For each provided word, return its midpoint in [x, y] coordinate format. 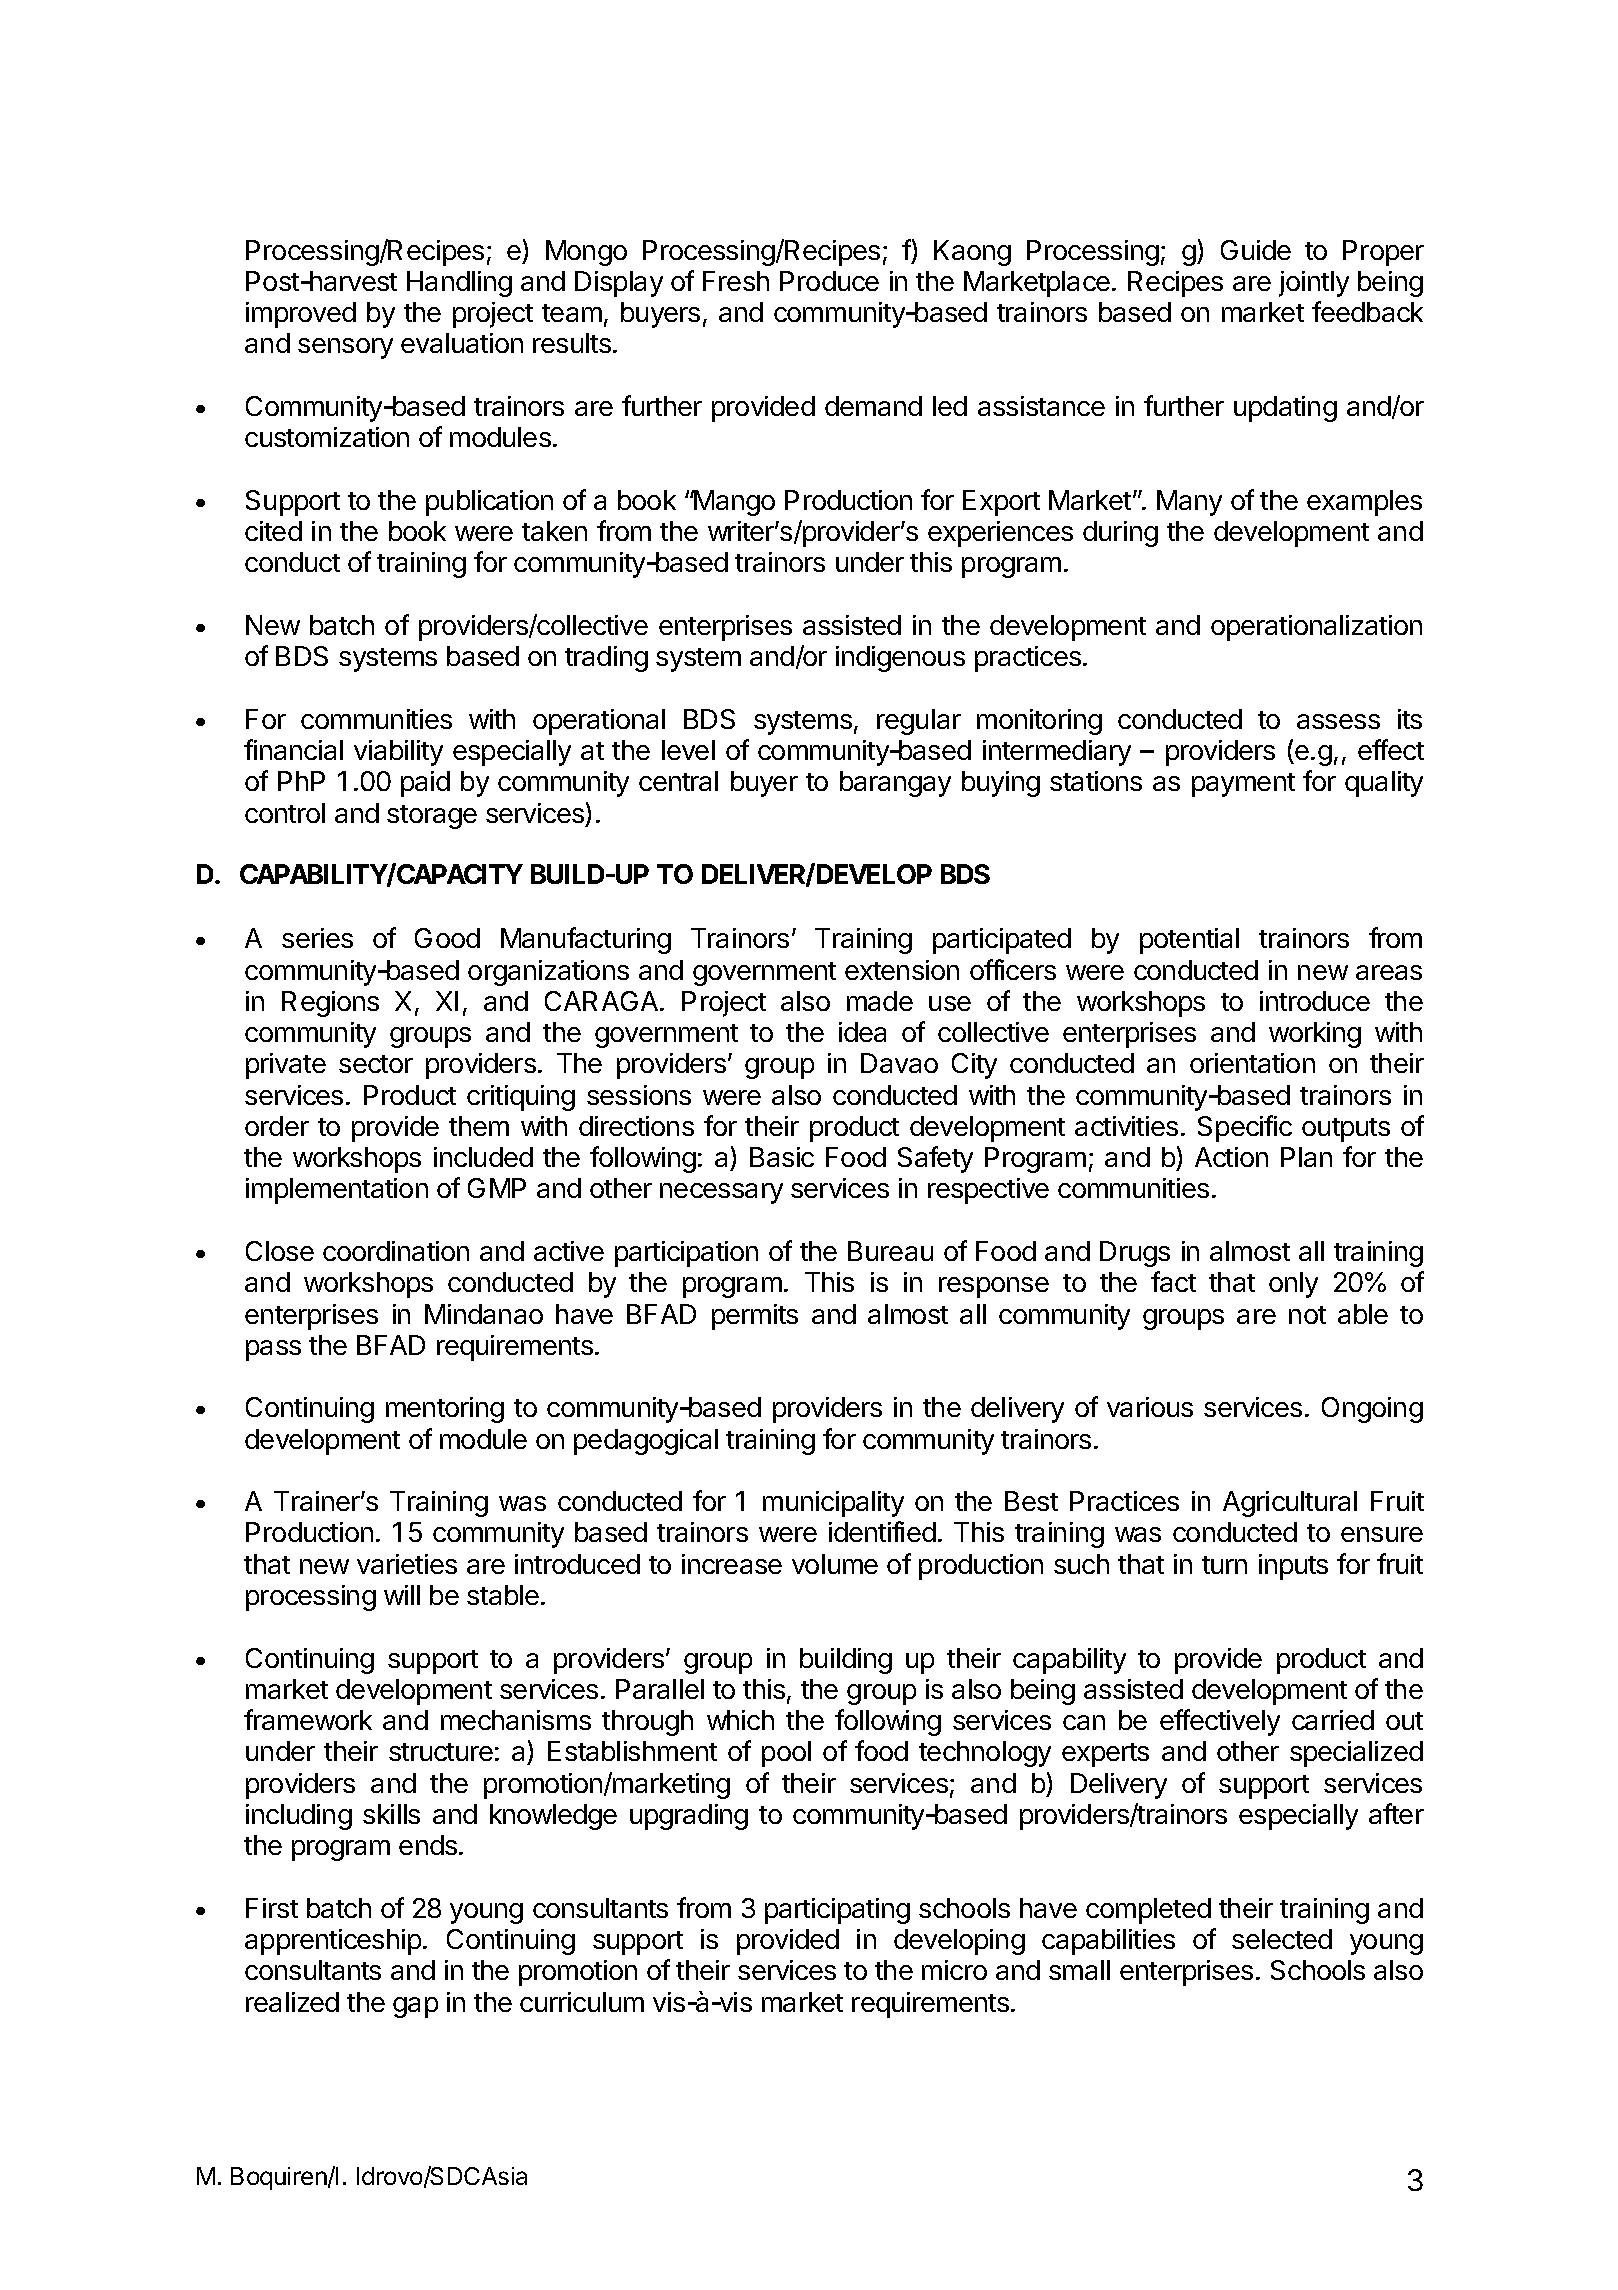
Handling [459, 284]
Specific [1245, 1128]
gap [415, 2007]
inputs [1293, 1567]
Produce [829, 281]
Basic [782, 1157]
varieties [407, 1564]
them [479, 1126]
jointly [1314, 284]
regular [919, 722]
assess [1338, 721]
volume [835, 1564]
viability [398, 753]
